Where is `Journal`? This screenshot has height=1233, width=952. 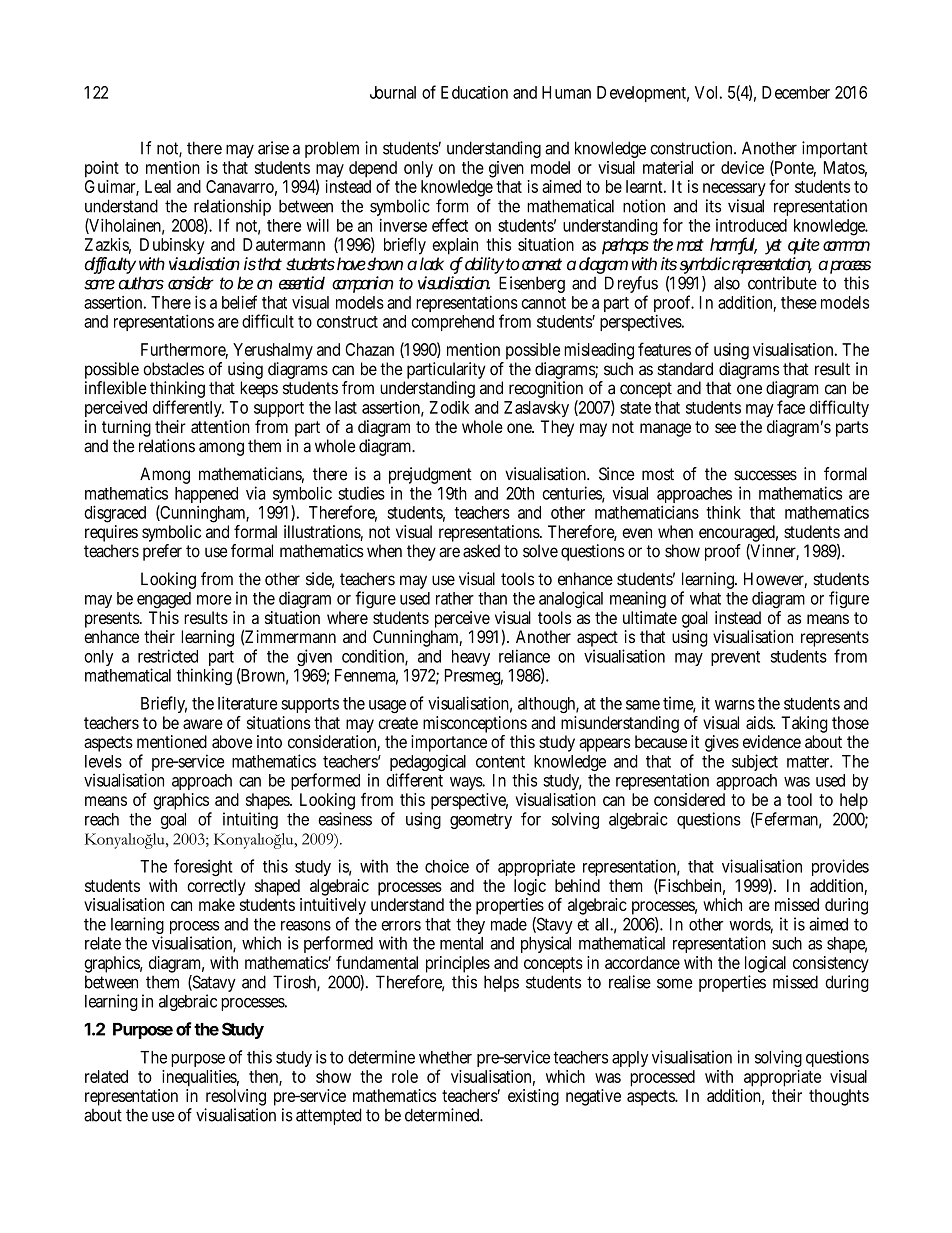 Journal is located at coordinates (393, 92).
